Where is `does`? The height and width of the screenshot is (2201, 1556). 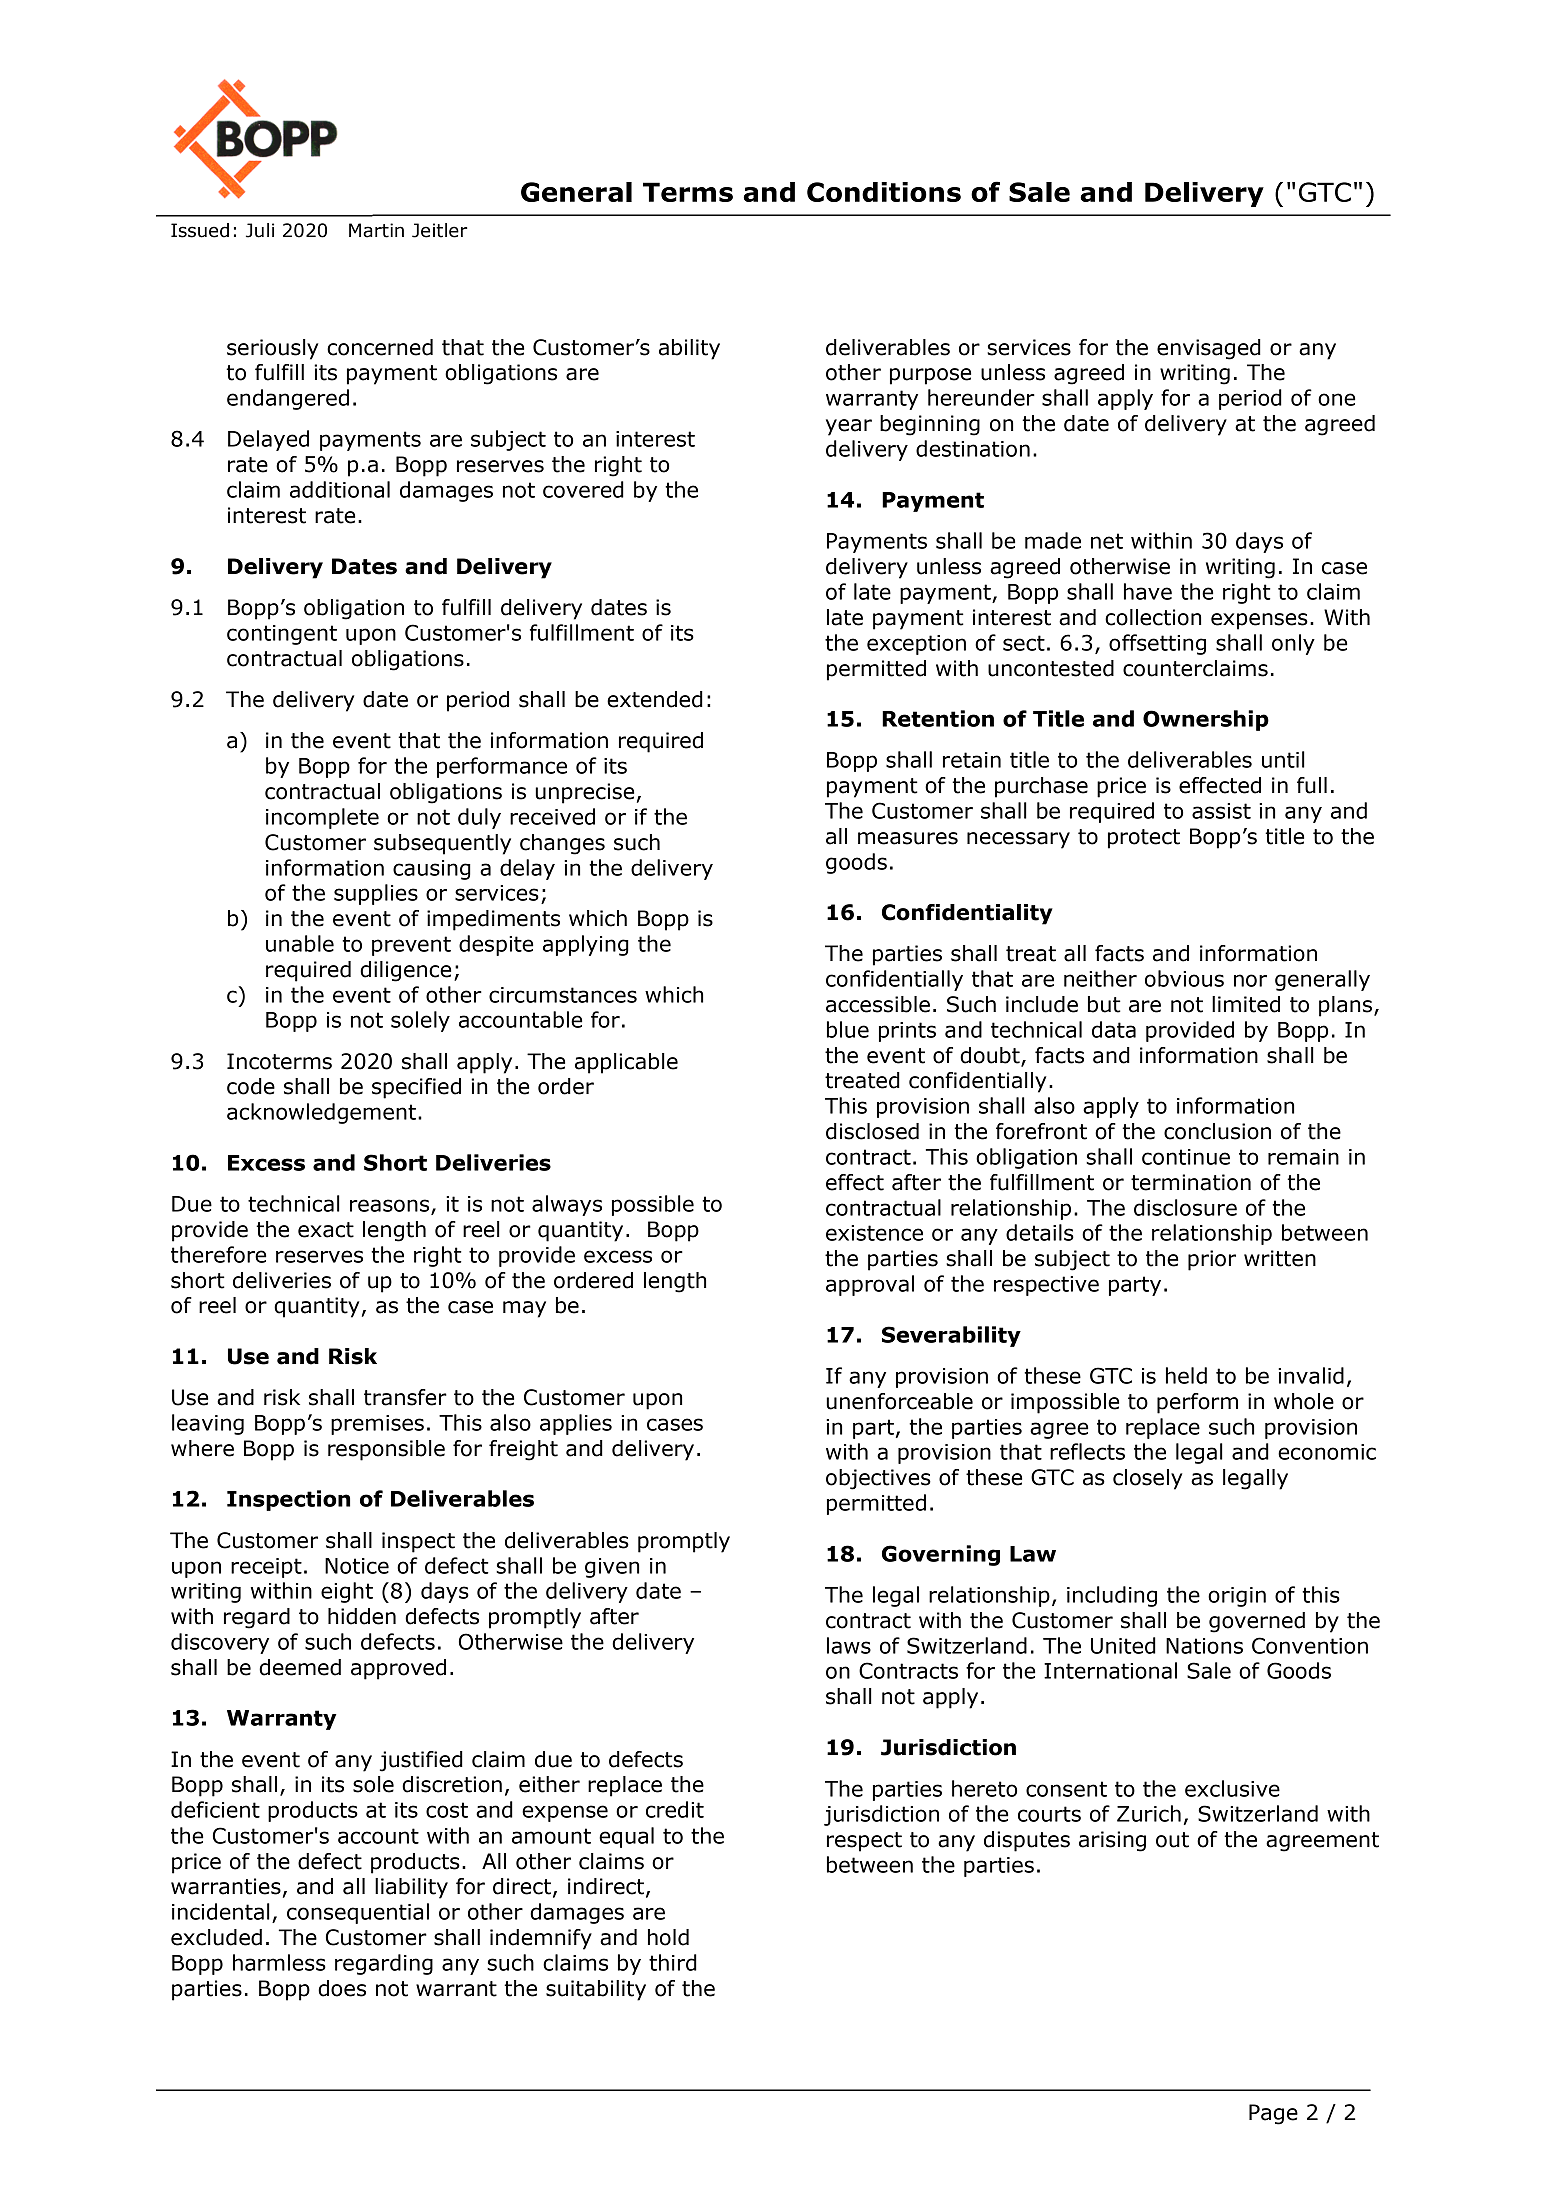 does is located at coordinates (342, 1988).
